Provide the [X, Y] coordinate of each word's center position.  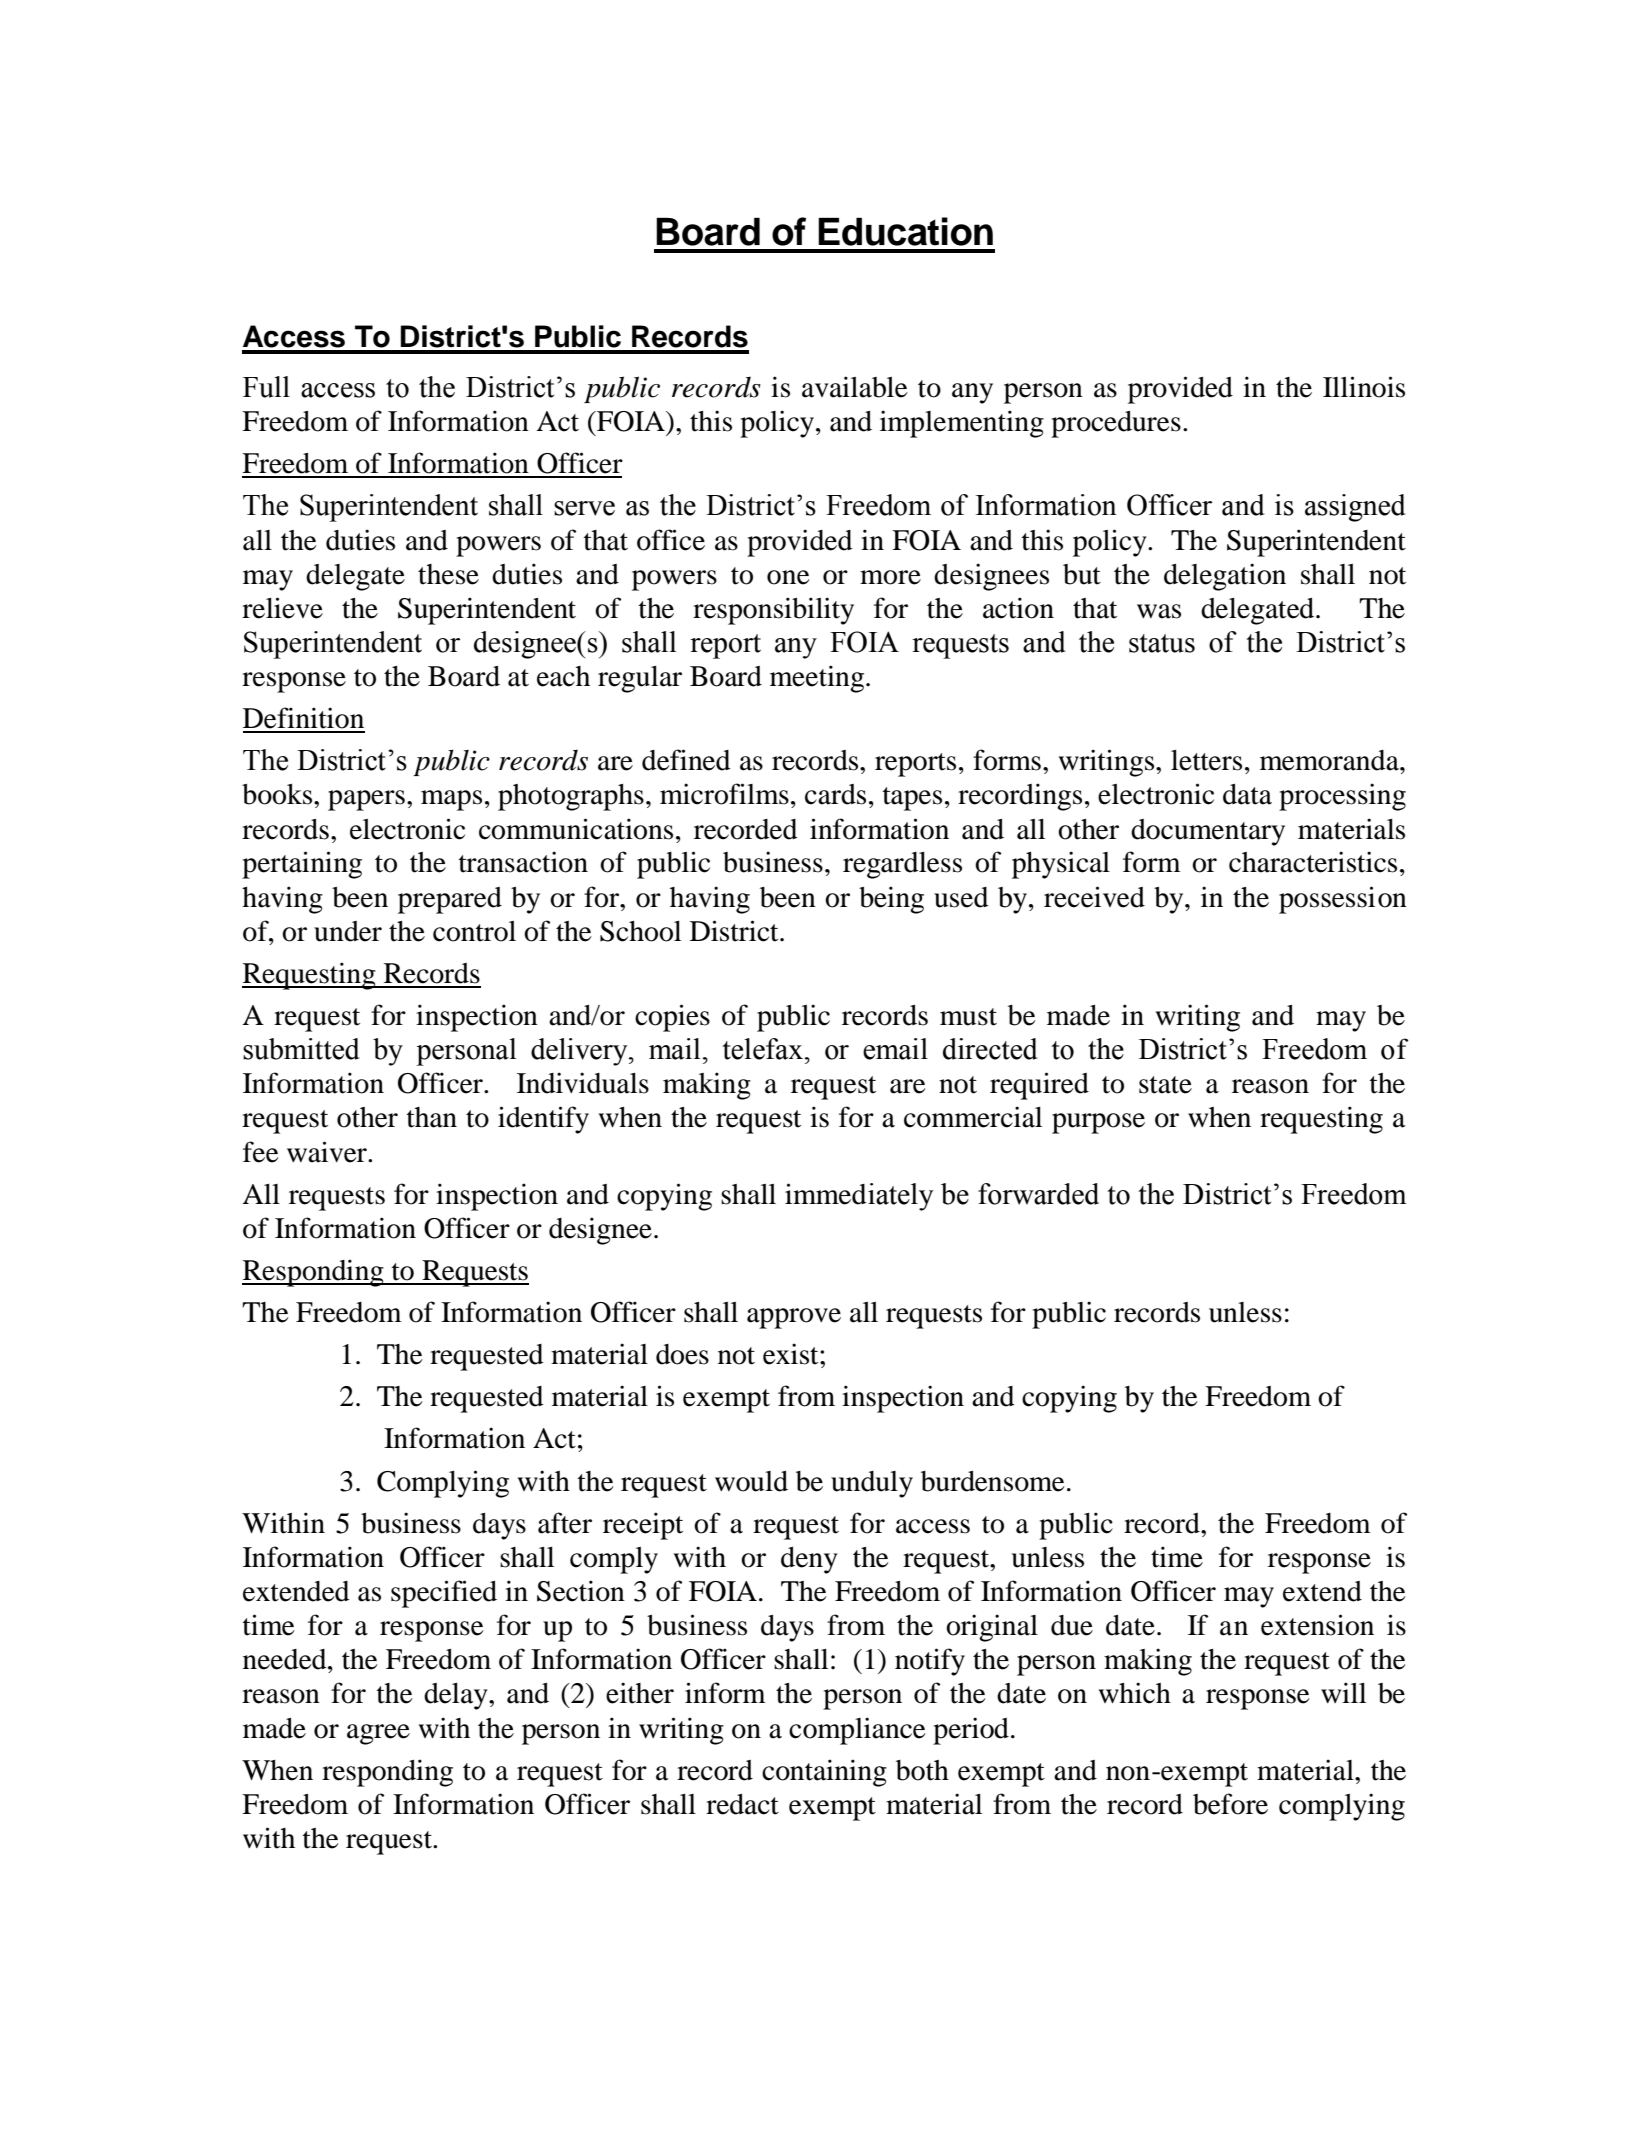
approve [794, 1318]
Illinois [1364, 387]
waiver [328, 1152]
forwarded [1038, 1194]
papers [366, 800]
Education [905, 231]
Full [266, 387]
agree [378, 1734]
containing [824, 1773]
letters [1206, 760]
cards [835, 794]
